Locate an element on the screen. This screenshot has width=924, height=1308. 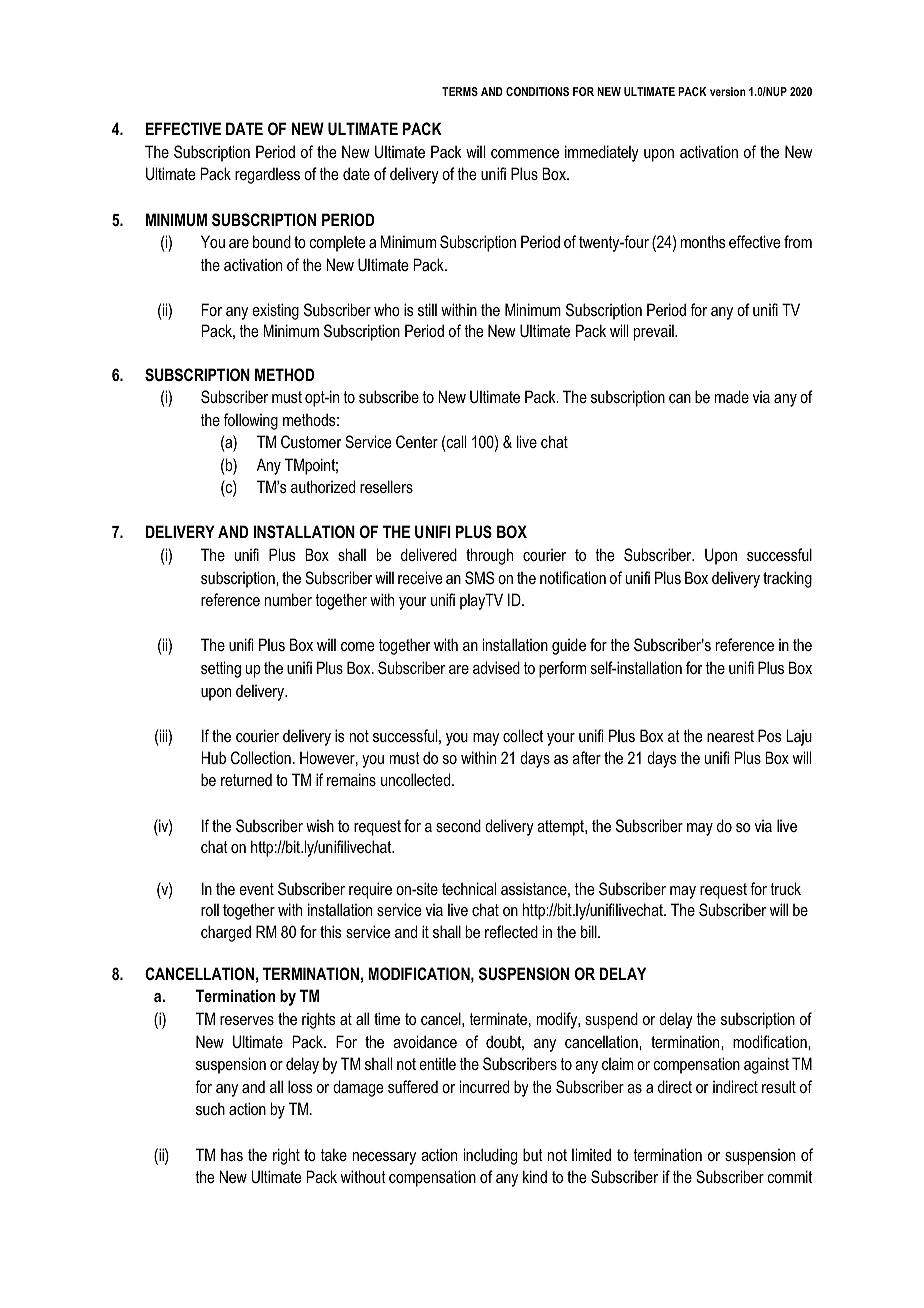
made is located at coordinates (732, 396).
